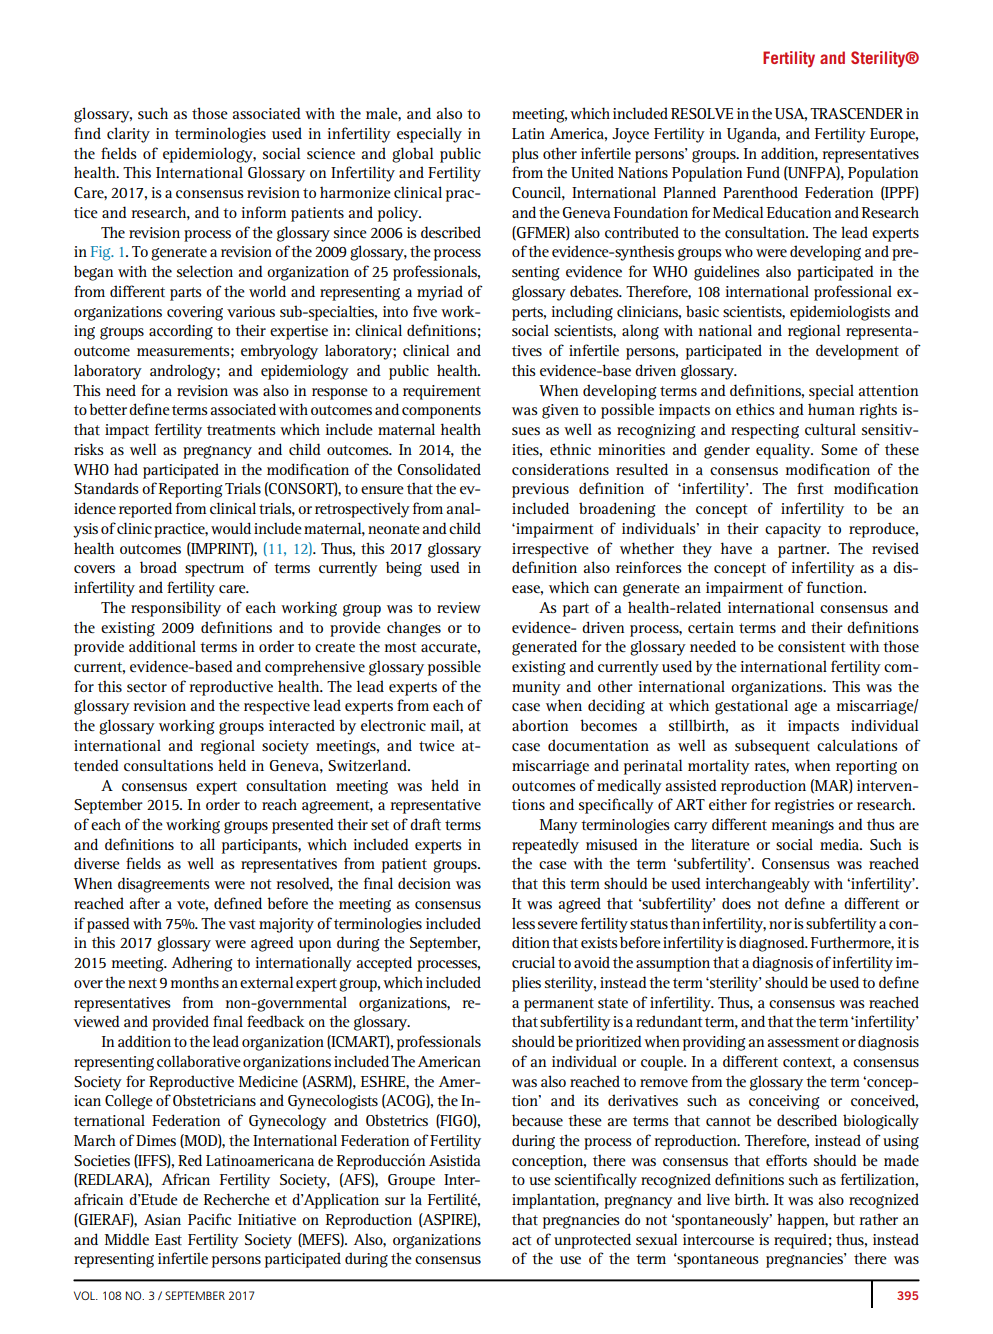  What do you see at coordinates (533, 962) in the document?
I see `crucial` at bounding box center [533, 962].
